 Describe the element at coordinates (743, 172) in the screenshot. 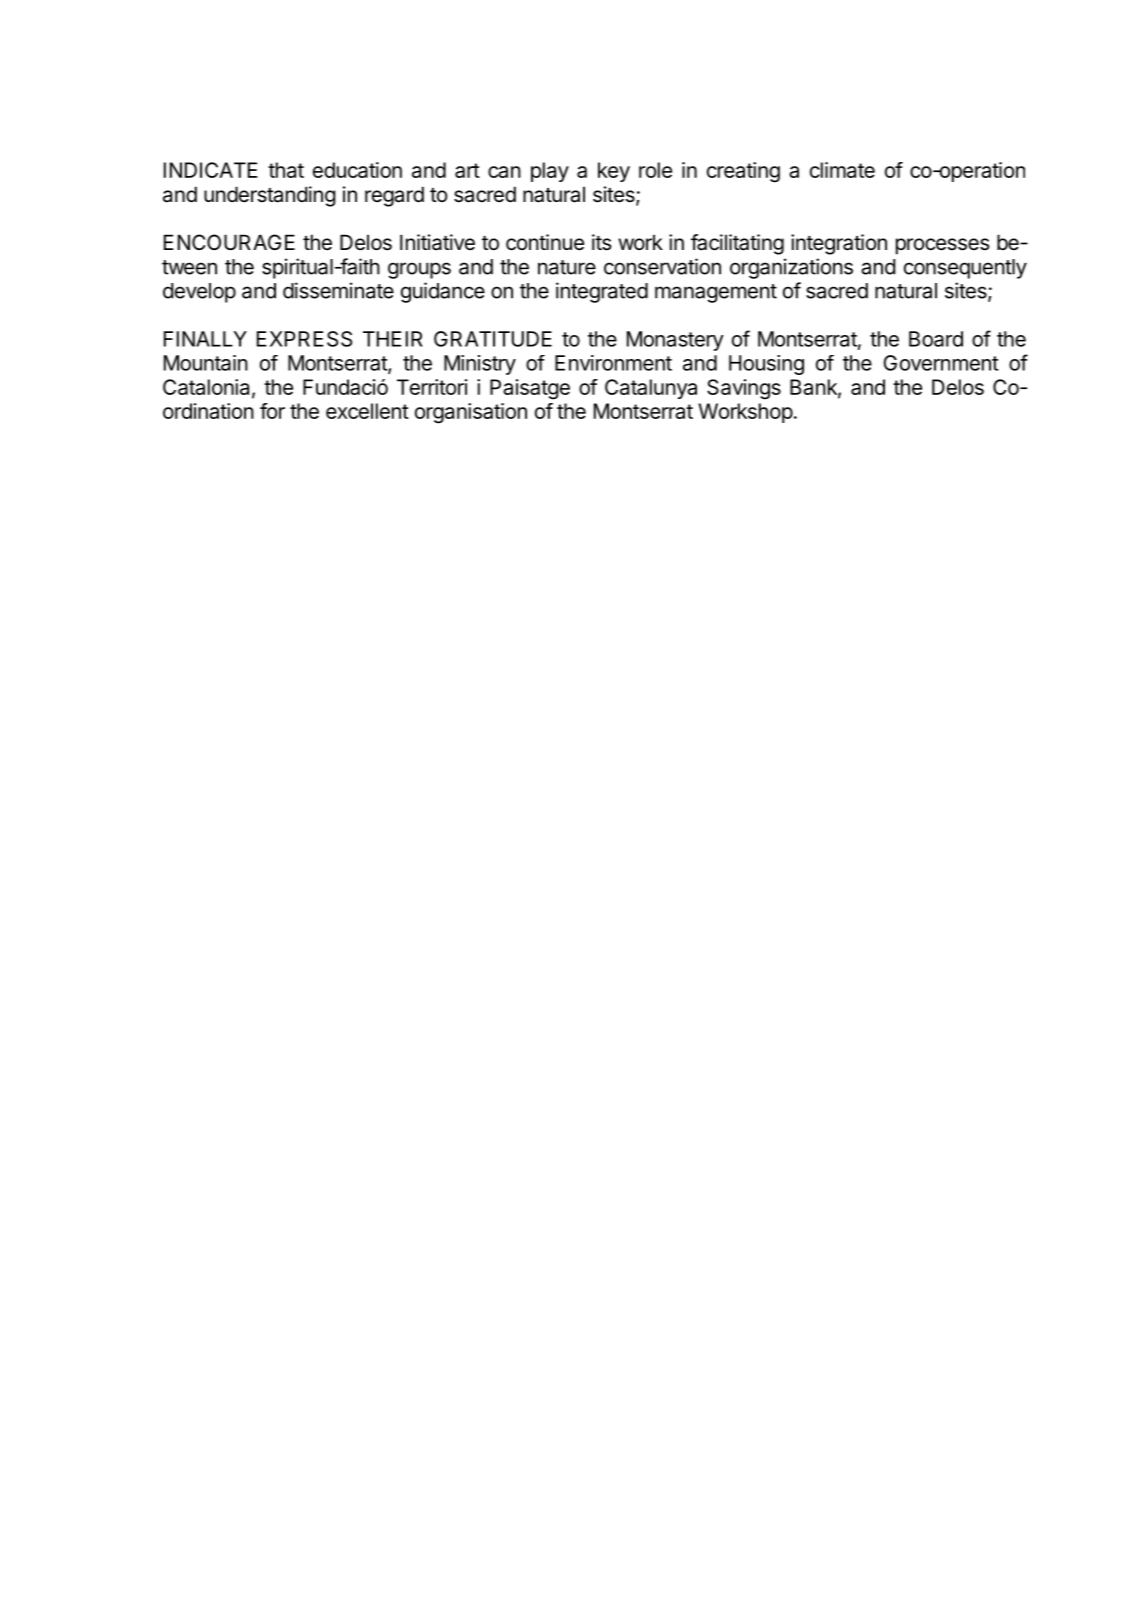

I see `creating` at that location.
